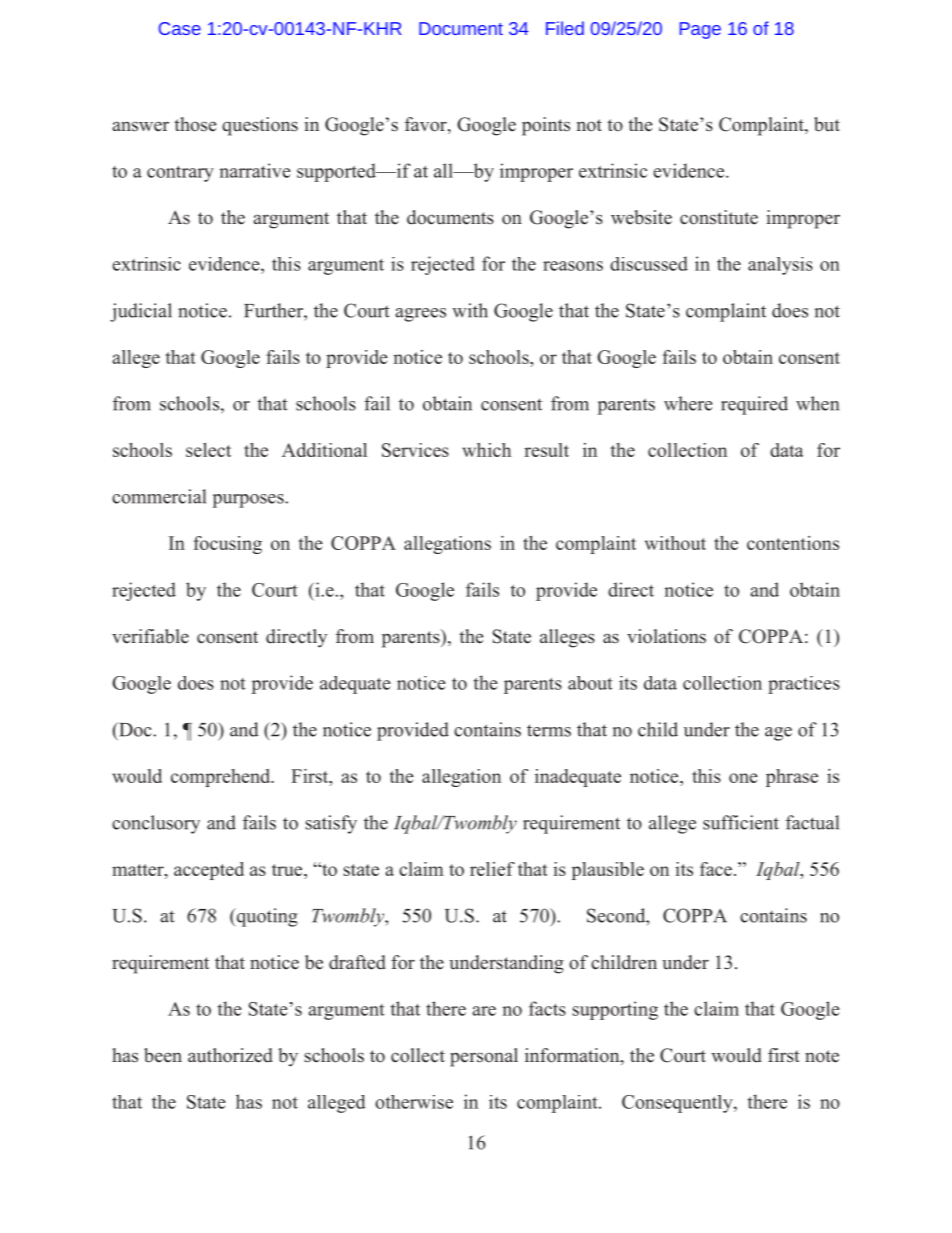 This image has height=1233, width=952. What do you see at coordinates (484, 1057) in the image?
I see `personal` at bounding box center [484, 1057].
